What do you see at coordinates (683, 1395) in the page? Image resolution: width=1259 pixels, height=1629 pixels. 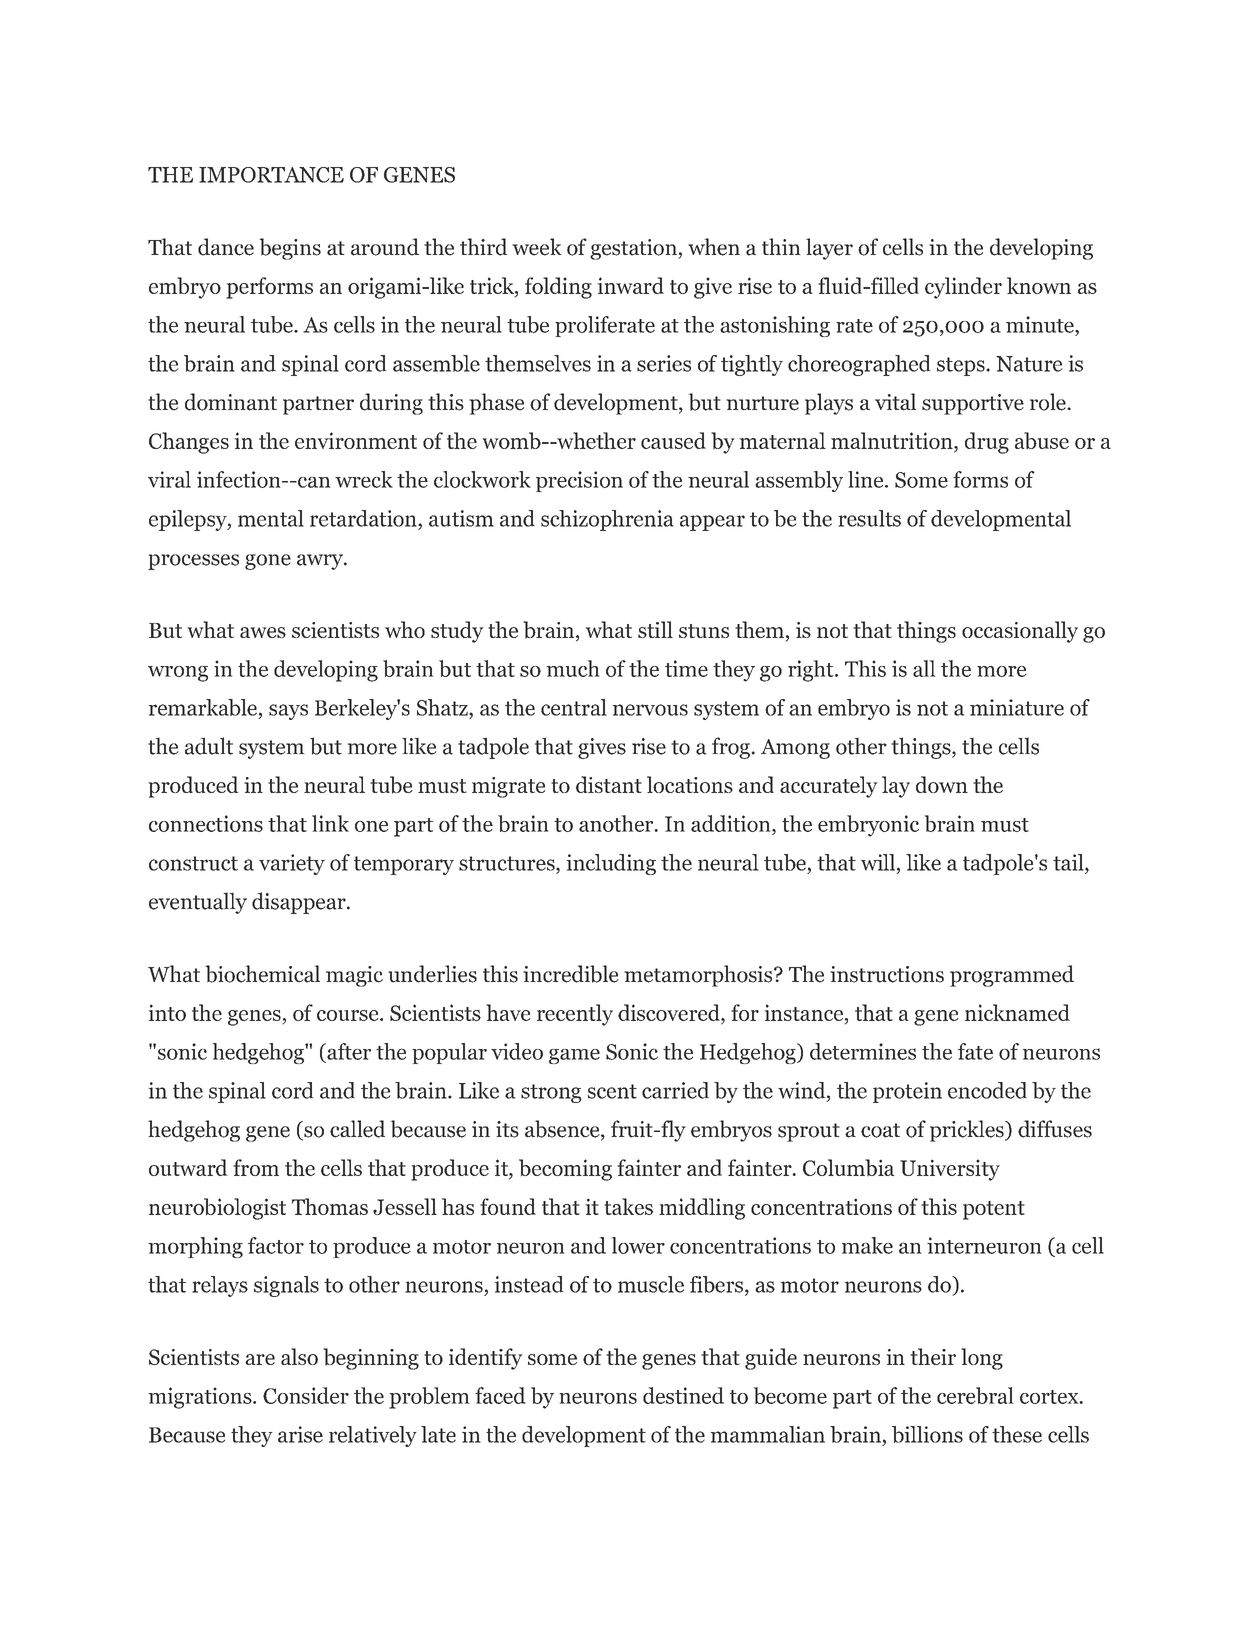 I see `destined` at bounding box center [683, 1395].
